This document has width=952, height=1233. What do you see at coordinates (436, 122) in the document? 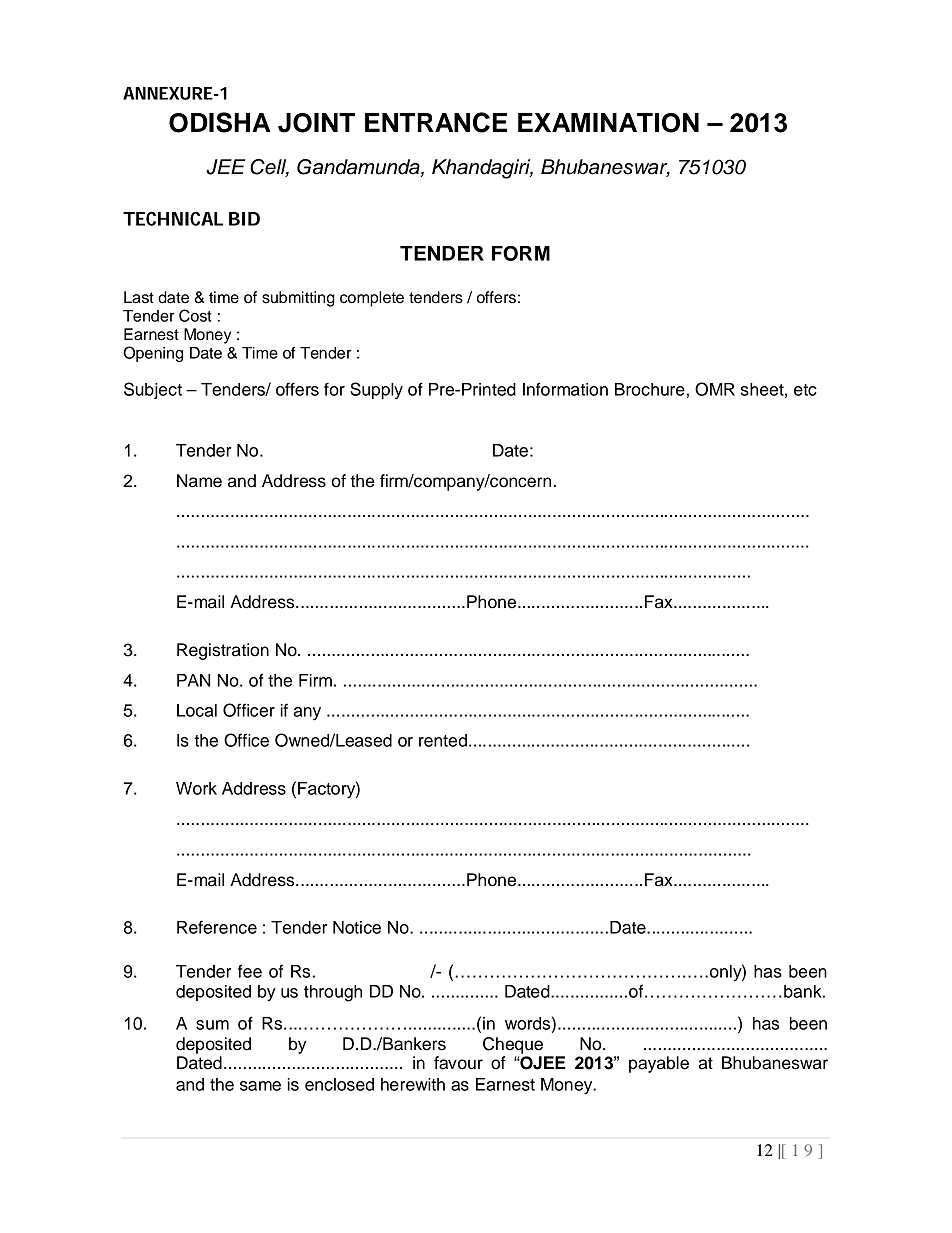
I see `ENTRANCE` at bounding box center [436, 122].
